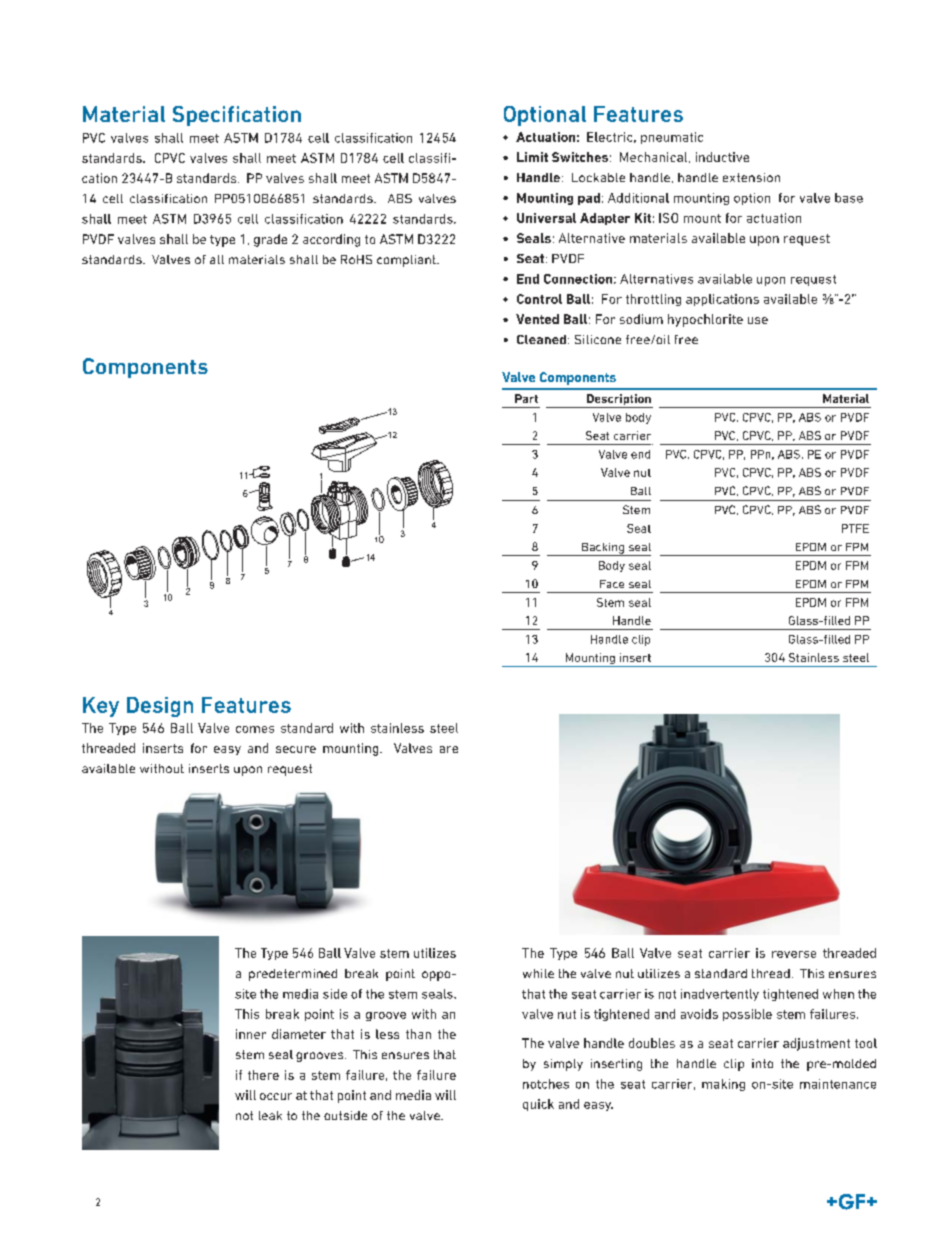 The width and height of the page is (952, 1233). Describe the element at coordinates (263, 1075) in the page. I see `there` at that location.
